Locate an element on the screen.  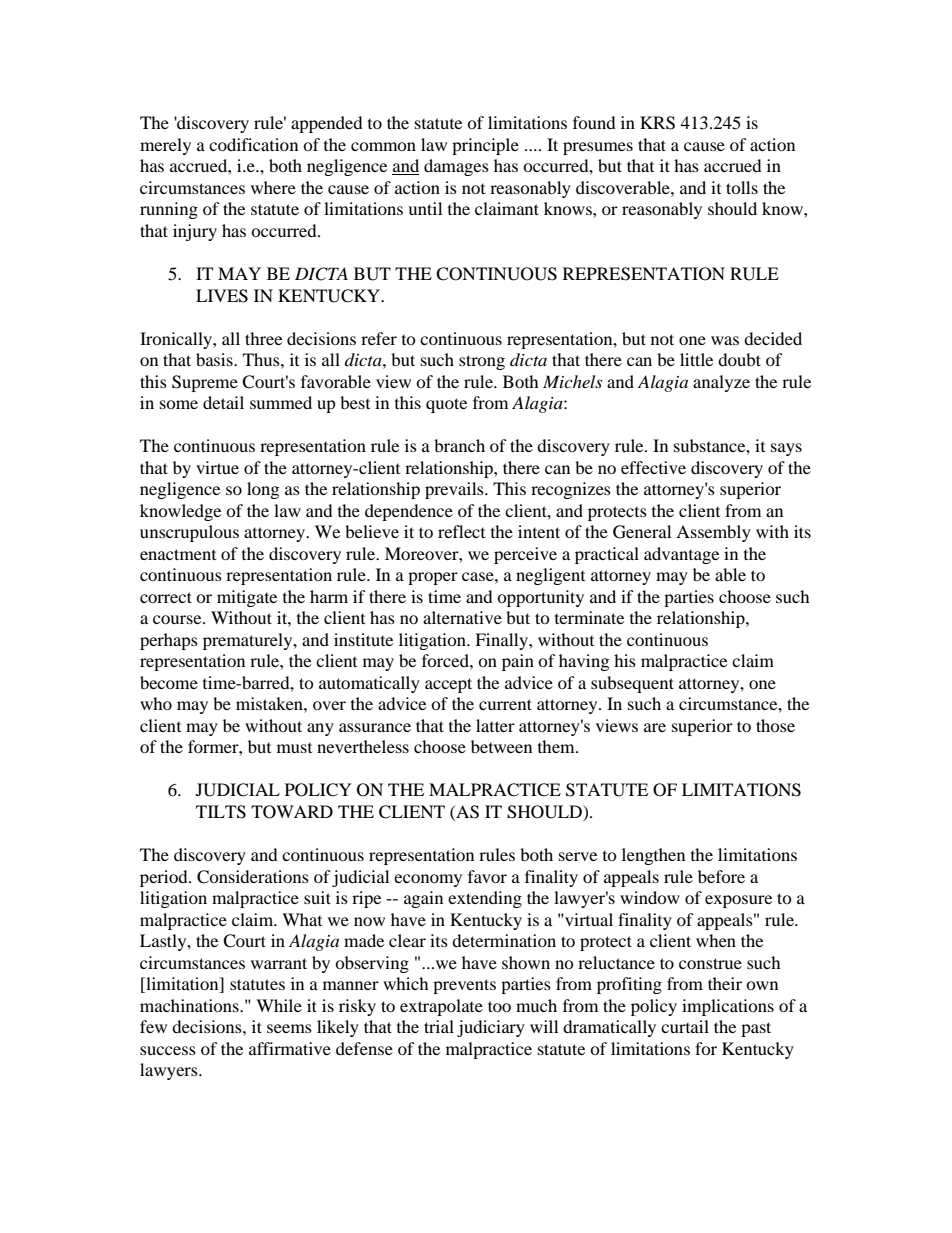
mitigate is located at coordinates (247, 598).
